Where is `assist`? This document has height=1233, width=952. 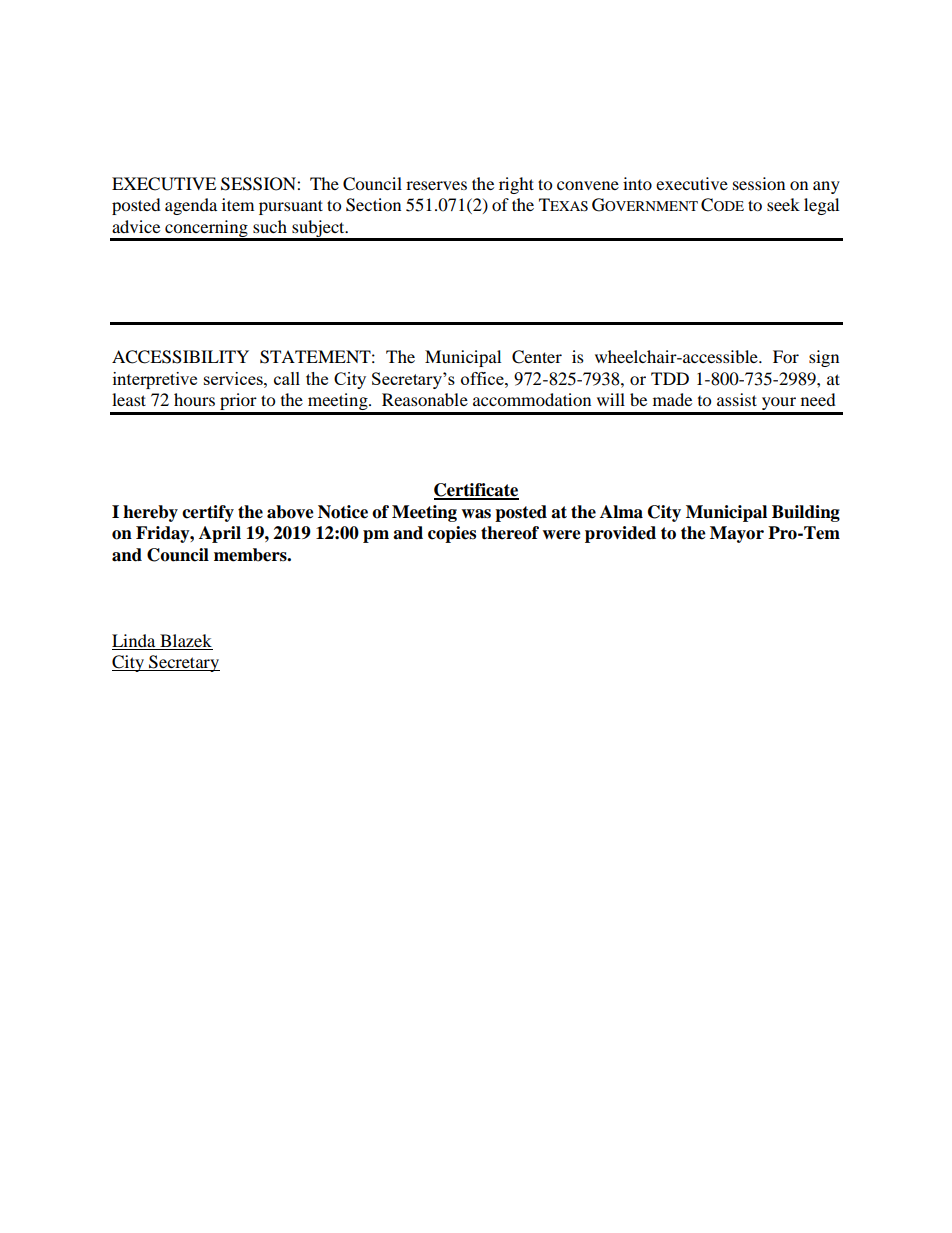 assist is located at coordinates (737, 399).
